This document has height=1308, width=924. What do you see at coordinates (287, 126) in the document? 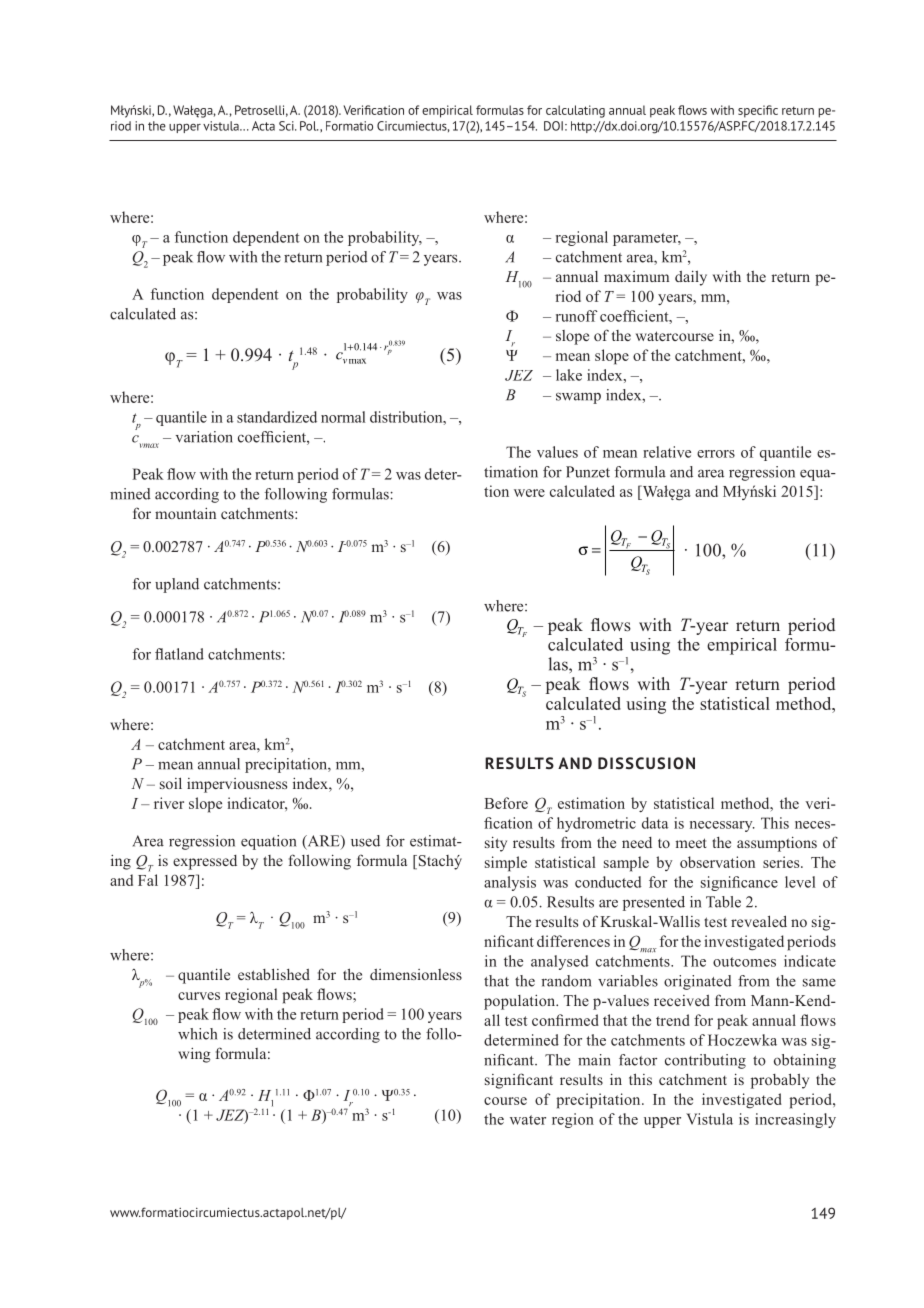
I see `Sci` at bounding box center [287, 126].
